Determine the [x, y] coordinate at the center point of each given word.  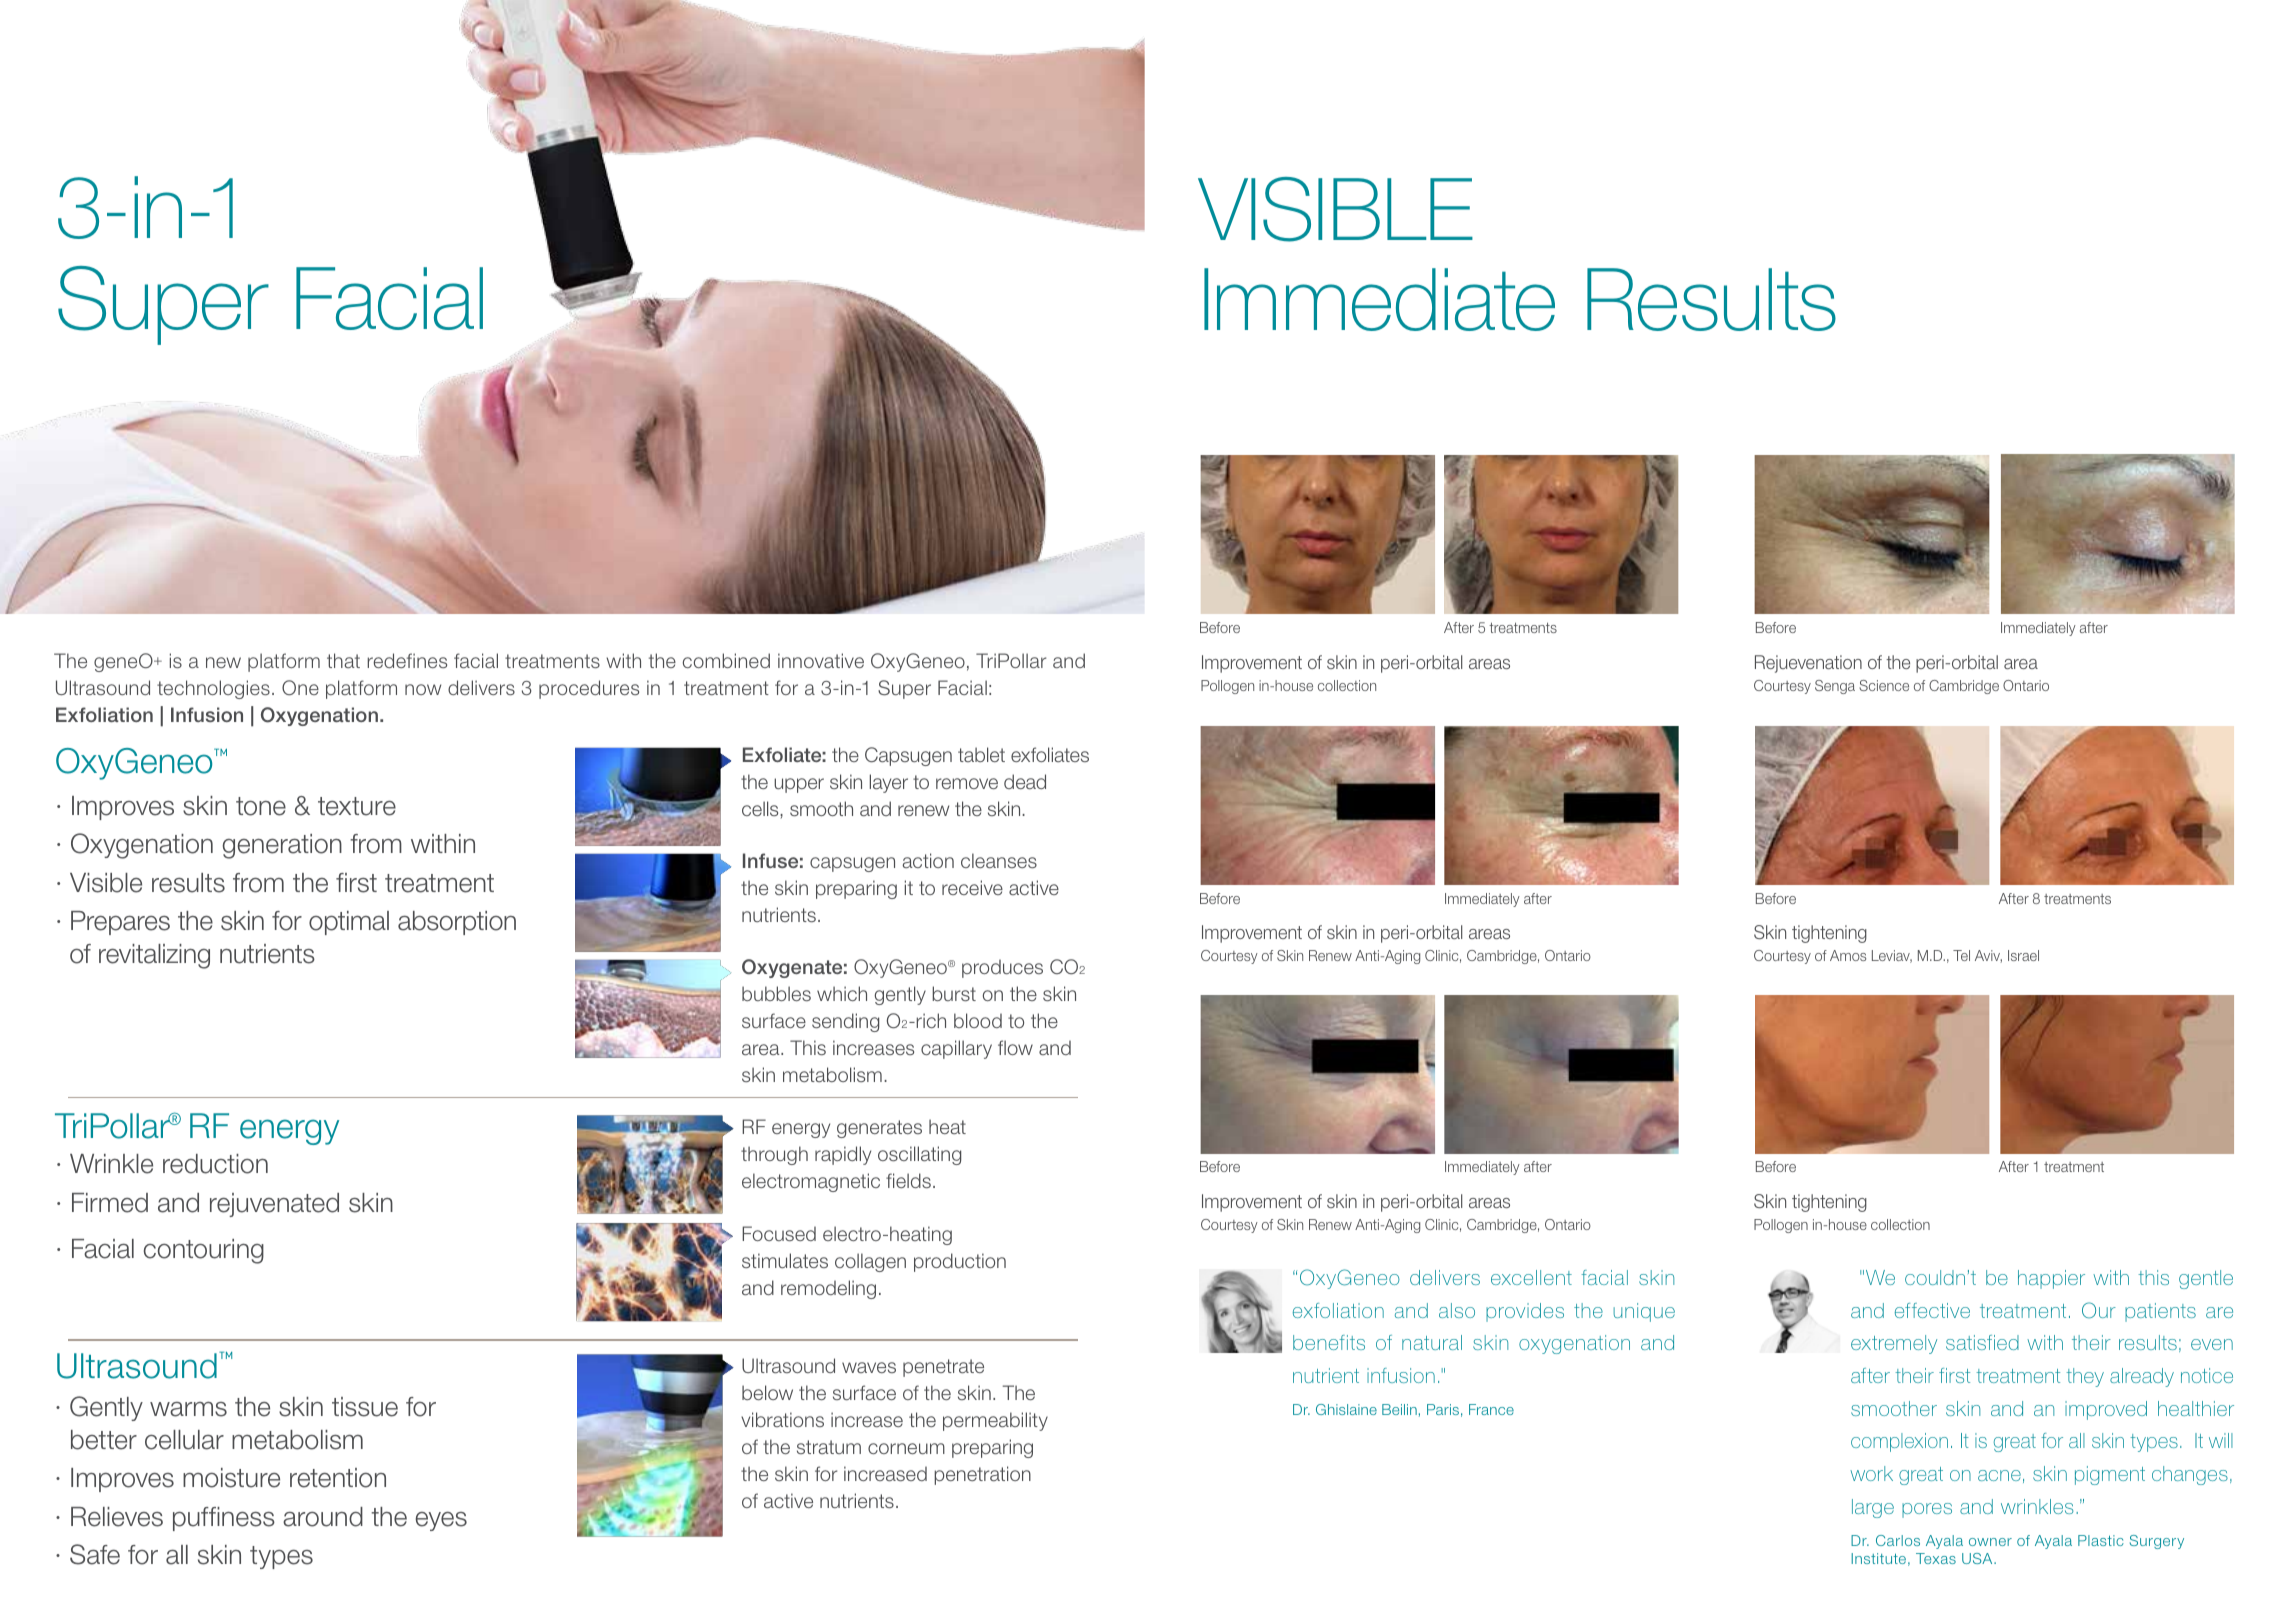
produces [1002, 968]
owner [1990, 1542]
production [960, 1262]
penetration [982, 1475]
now [423, 689]
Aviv [1988, 956]
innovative [821, 660]
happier [2051, 1279]
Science [1884, 685]
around [323, 1517]
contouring [204, 1251]
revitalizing [154, 956]
